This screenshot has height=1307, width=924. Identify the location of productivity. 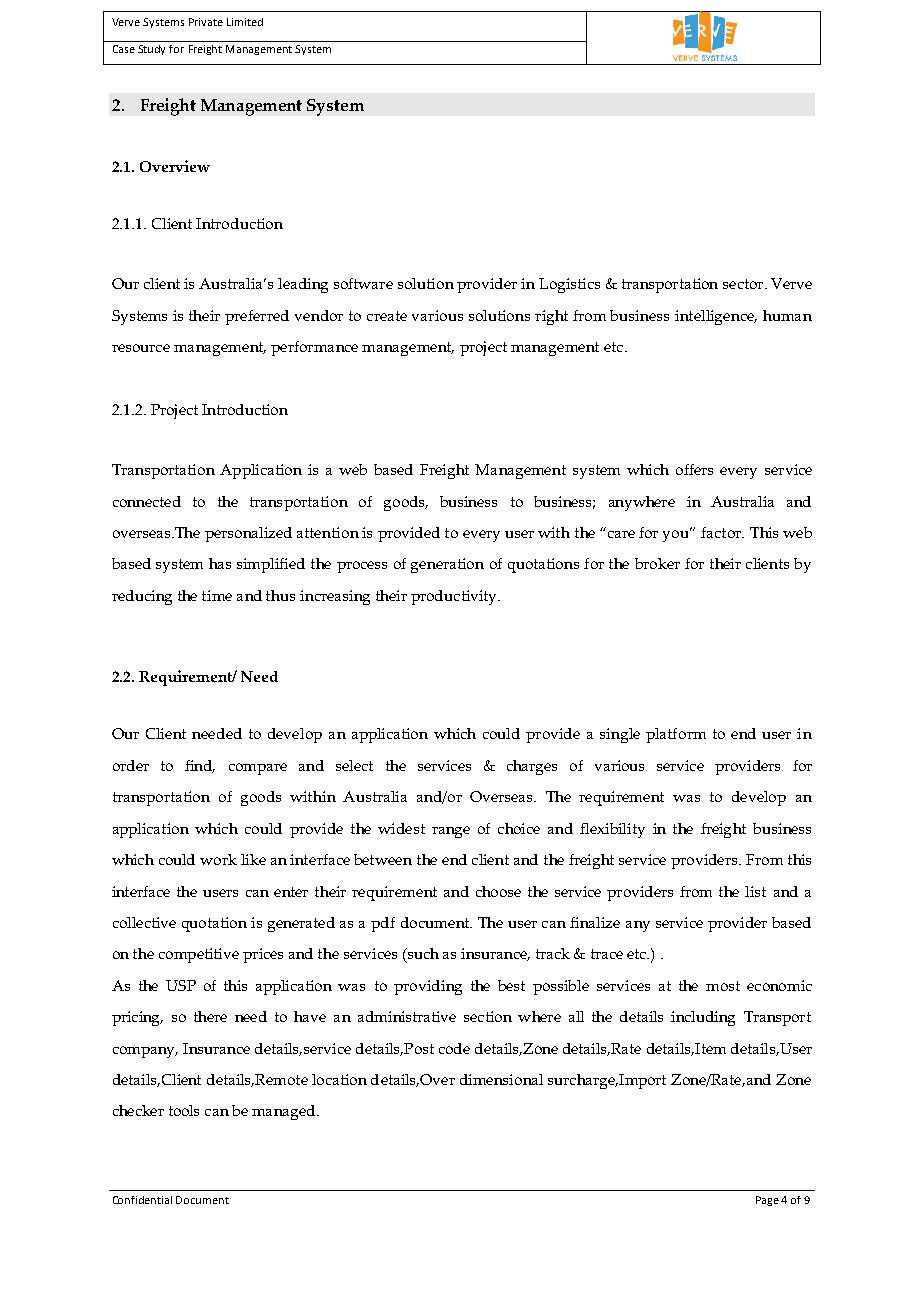
(455, 597).
